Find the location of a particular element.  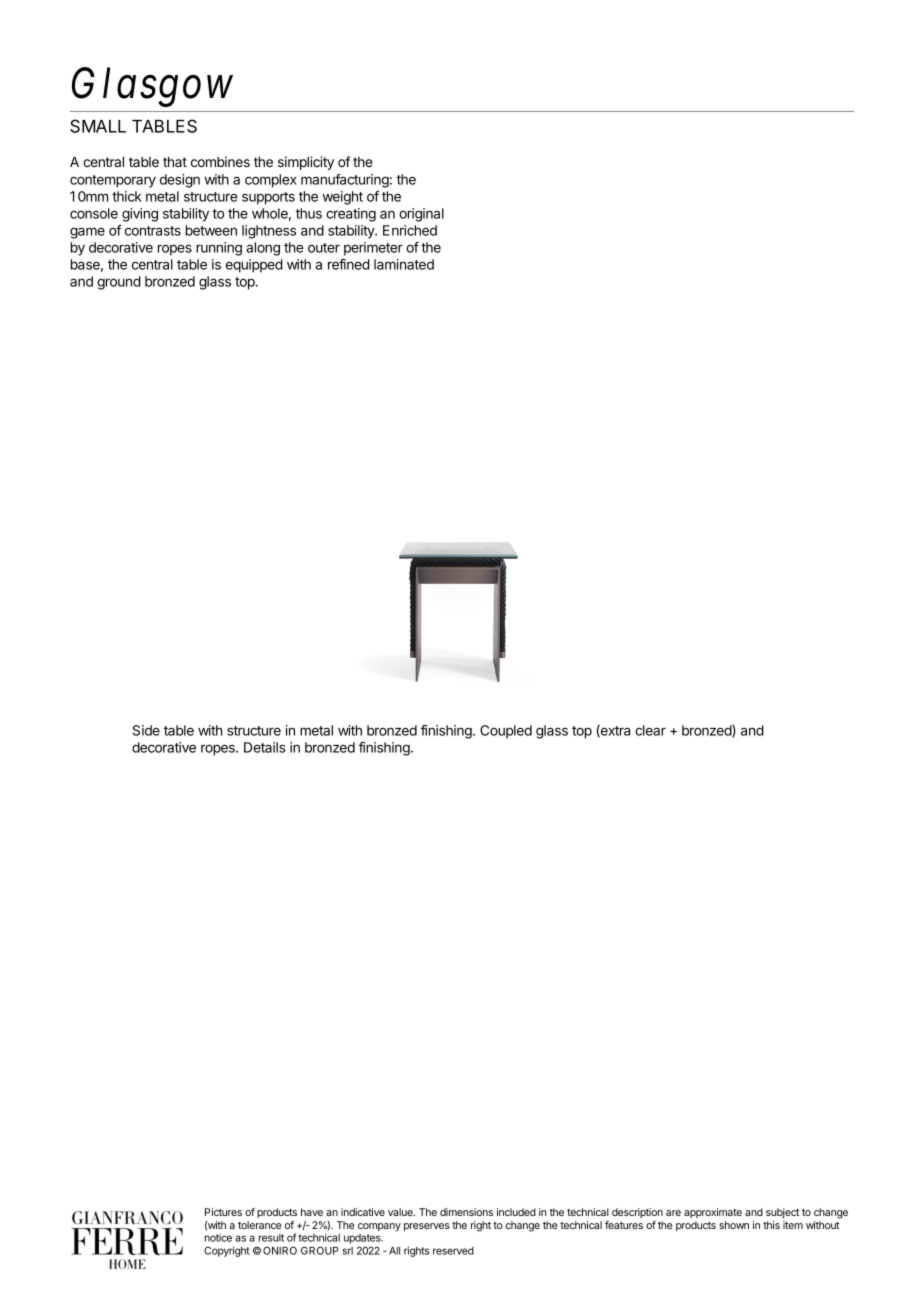

Pictures is located at coordinates (223, 1212).
